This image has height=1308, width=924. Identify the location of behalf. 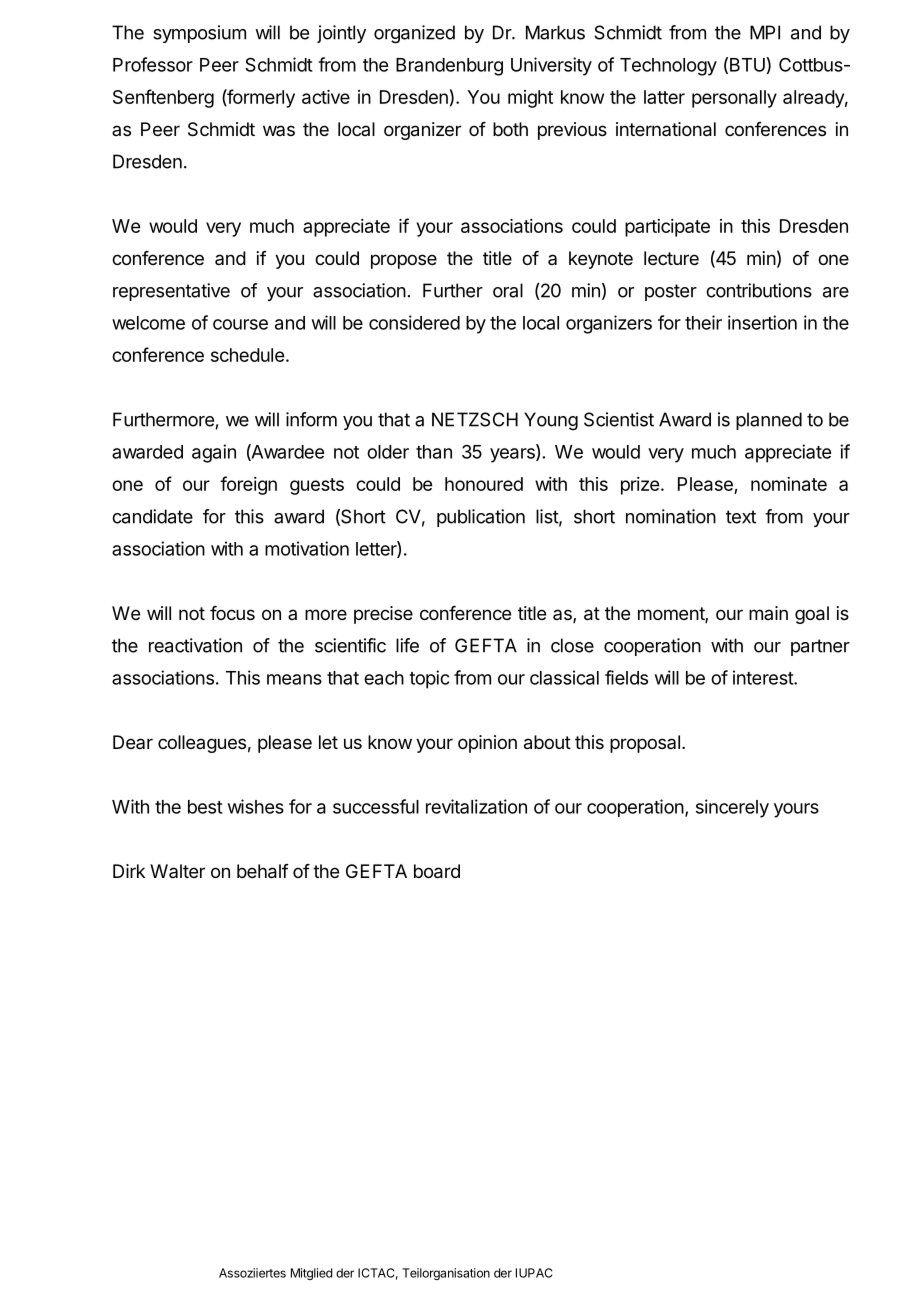
(263, 871).
